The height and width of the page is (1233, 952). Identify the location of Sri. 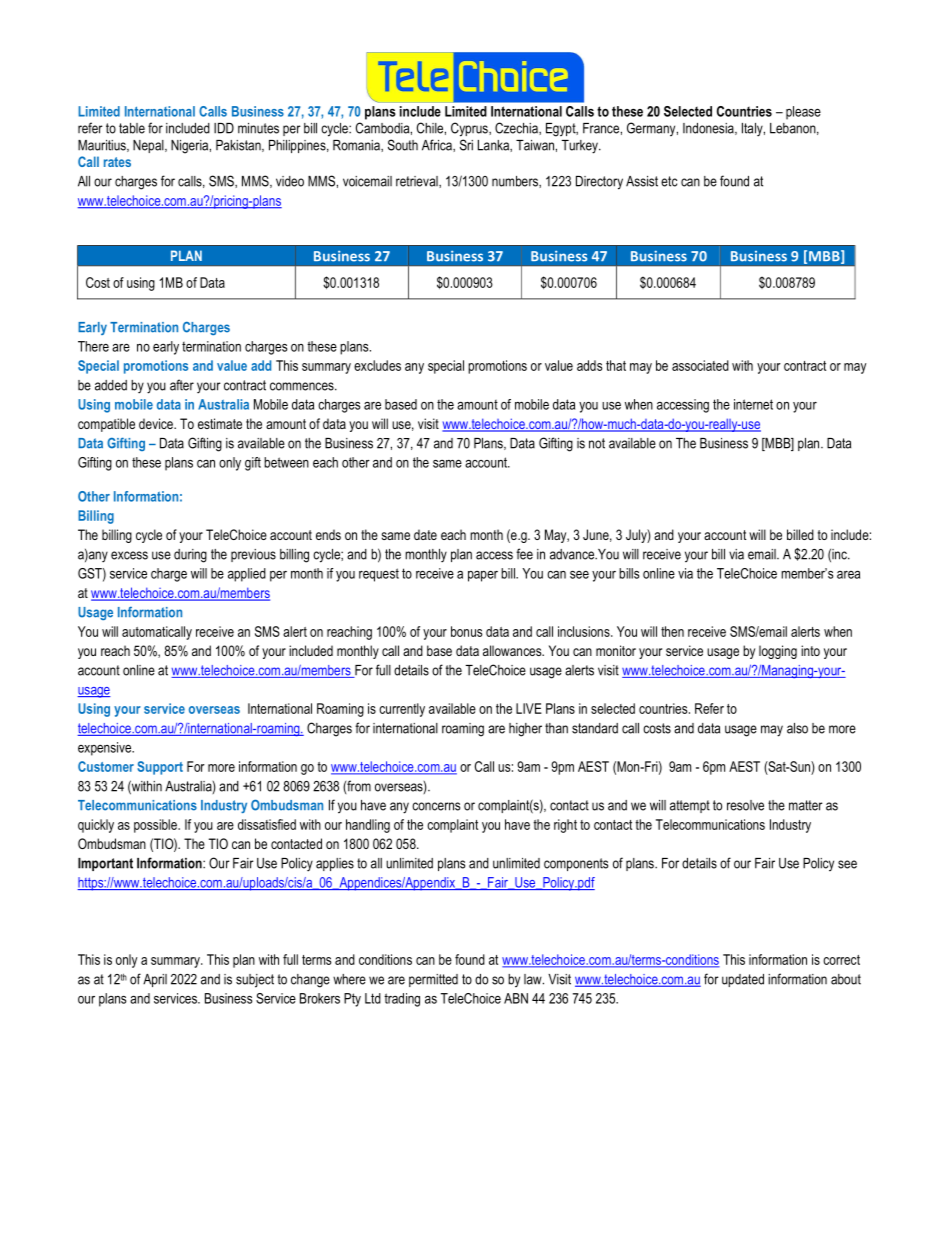
(466, 145).
